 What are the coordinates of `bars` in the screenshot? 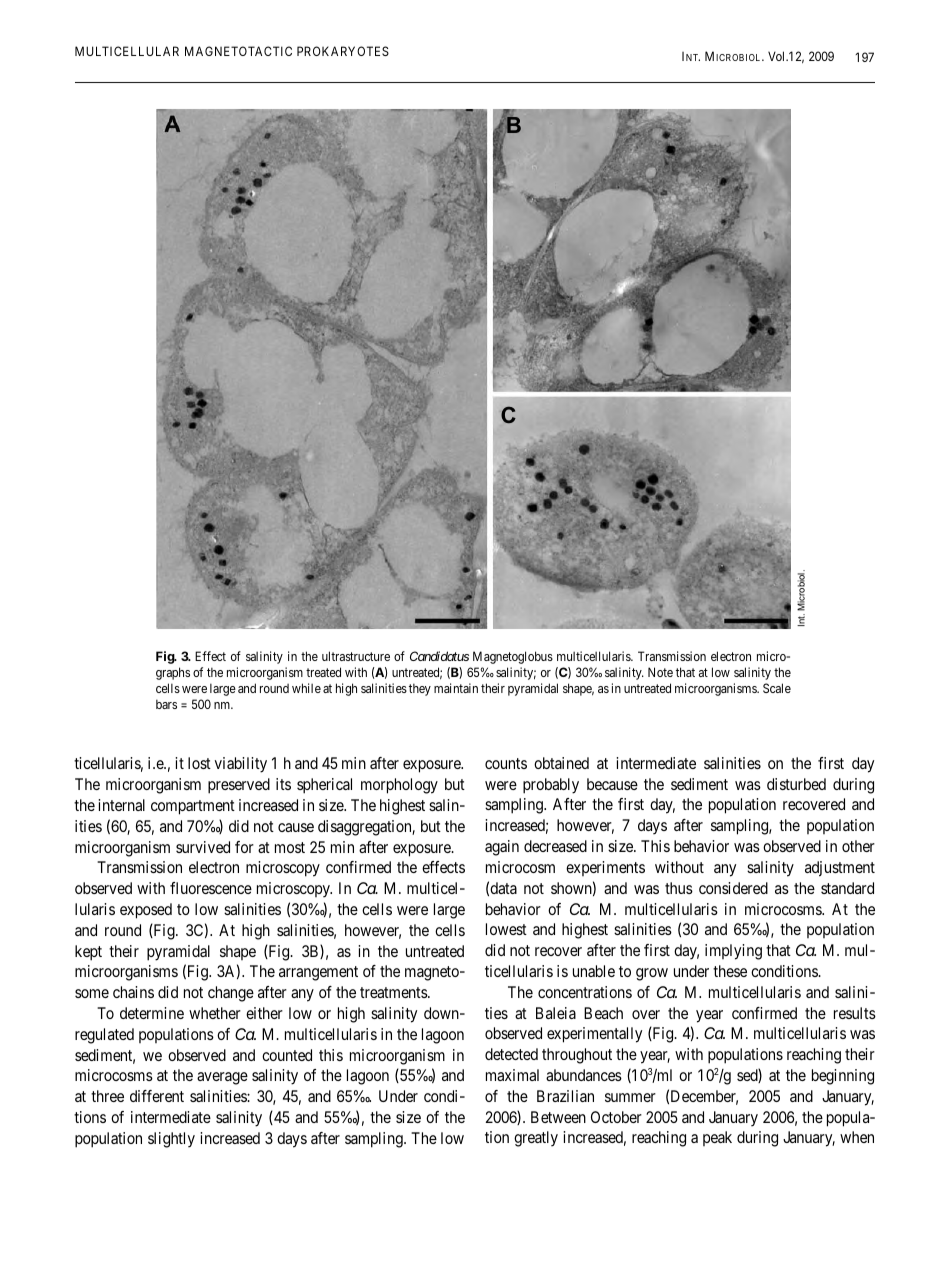 It's located at (166, 704).
